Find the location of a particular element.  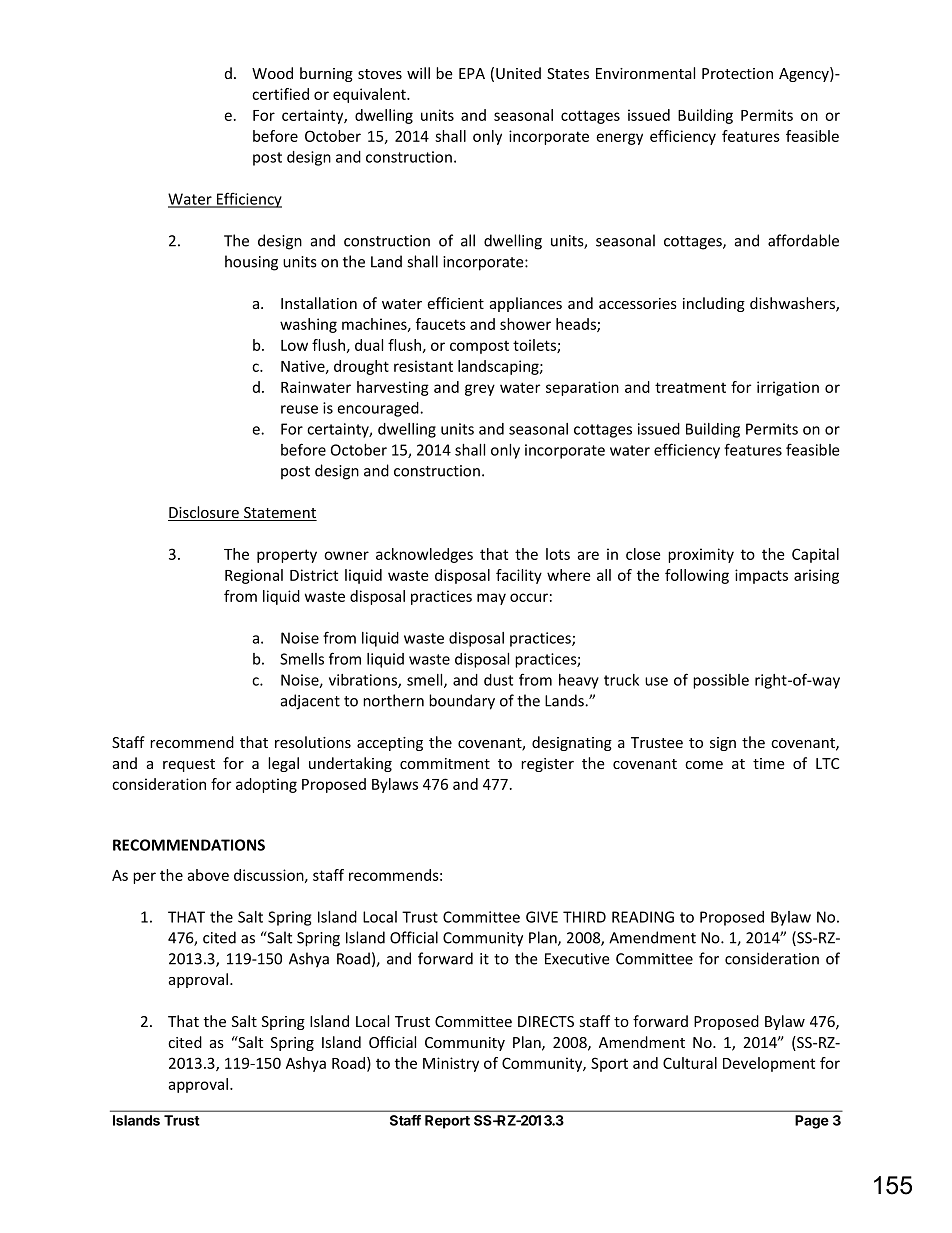

irrigation is located at coordinates (788, 388).
